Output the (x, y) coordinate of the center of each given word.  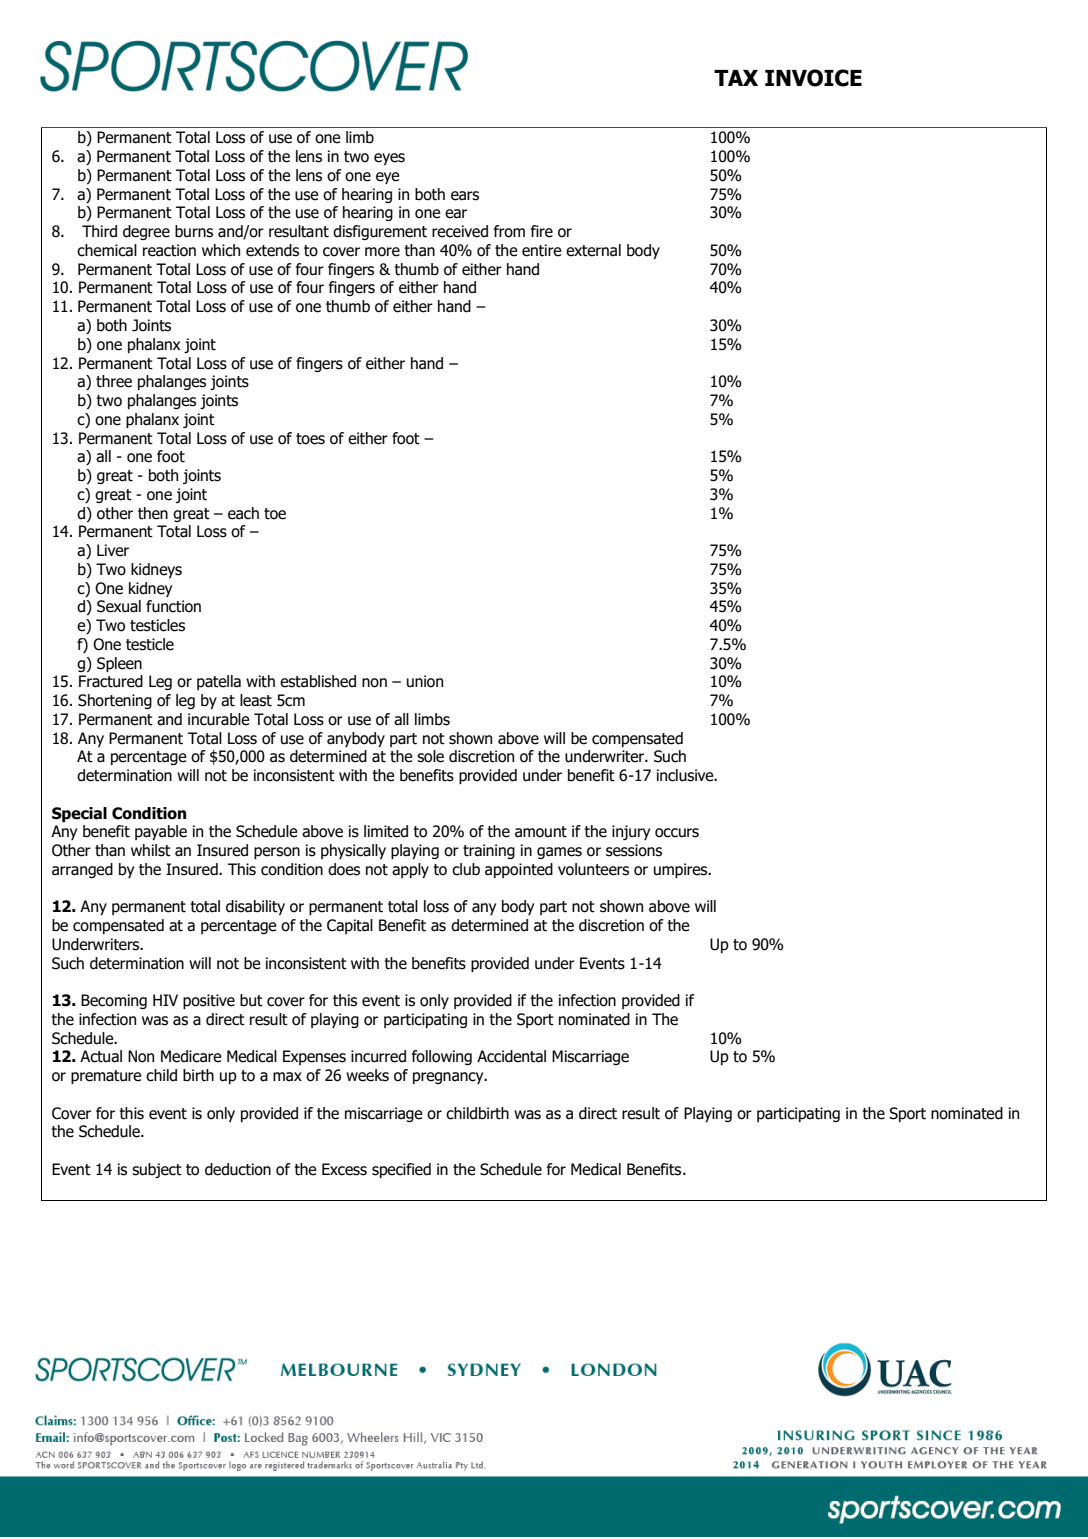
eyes (389, 159)
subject (157, 1170)
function (173, 606)
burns (194, 231)
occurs (677, 833)
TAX (736, 78)
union (425, 681)
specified (401, 1170)
